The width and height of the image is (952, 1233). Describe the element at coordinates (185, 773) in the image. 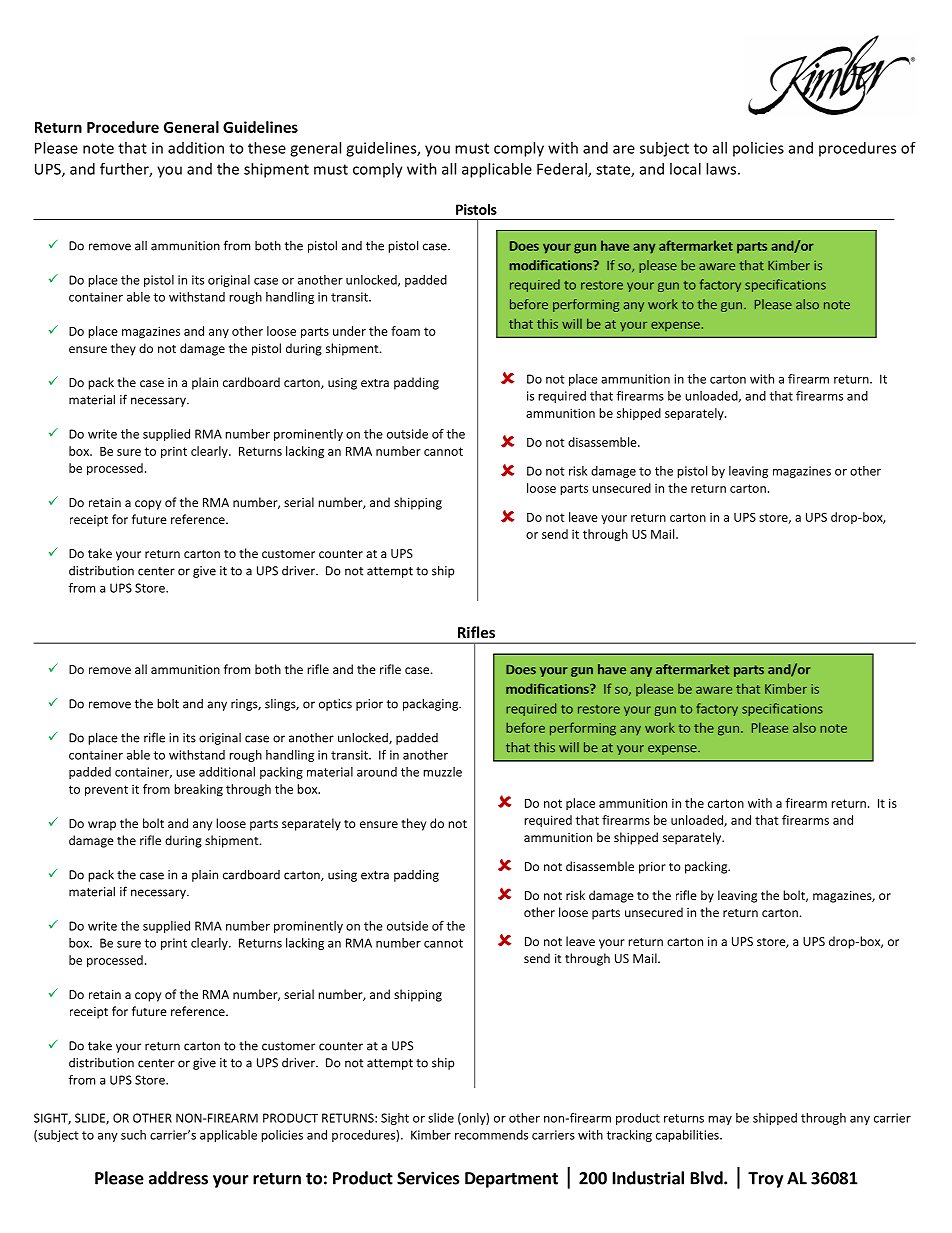

I see `use` at that location.
